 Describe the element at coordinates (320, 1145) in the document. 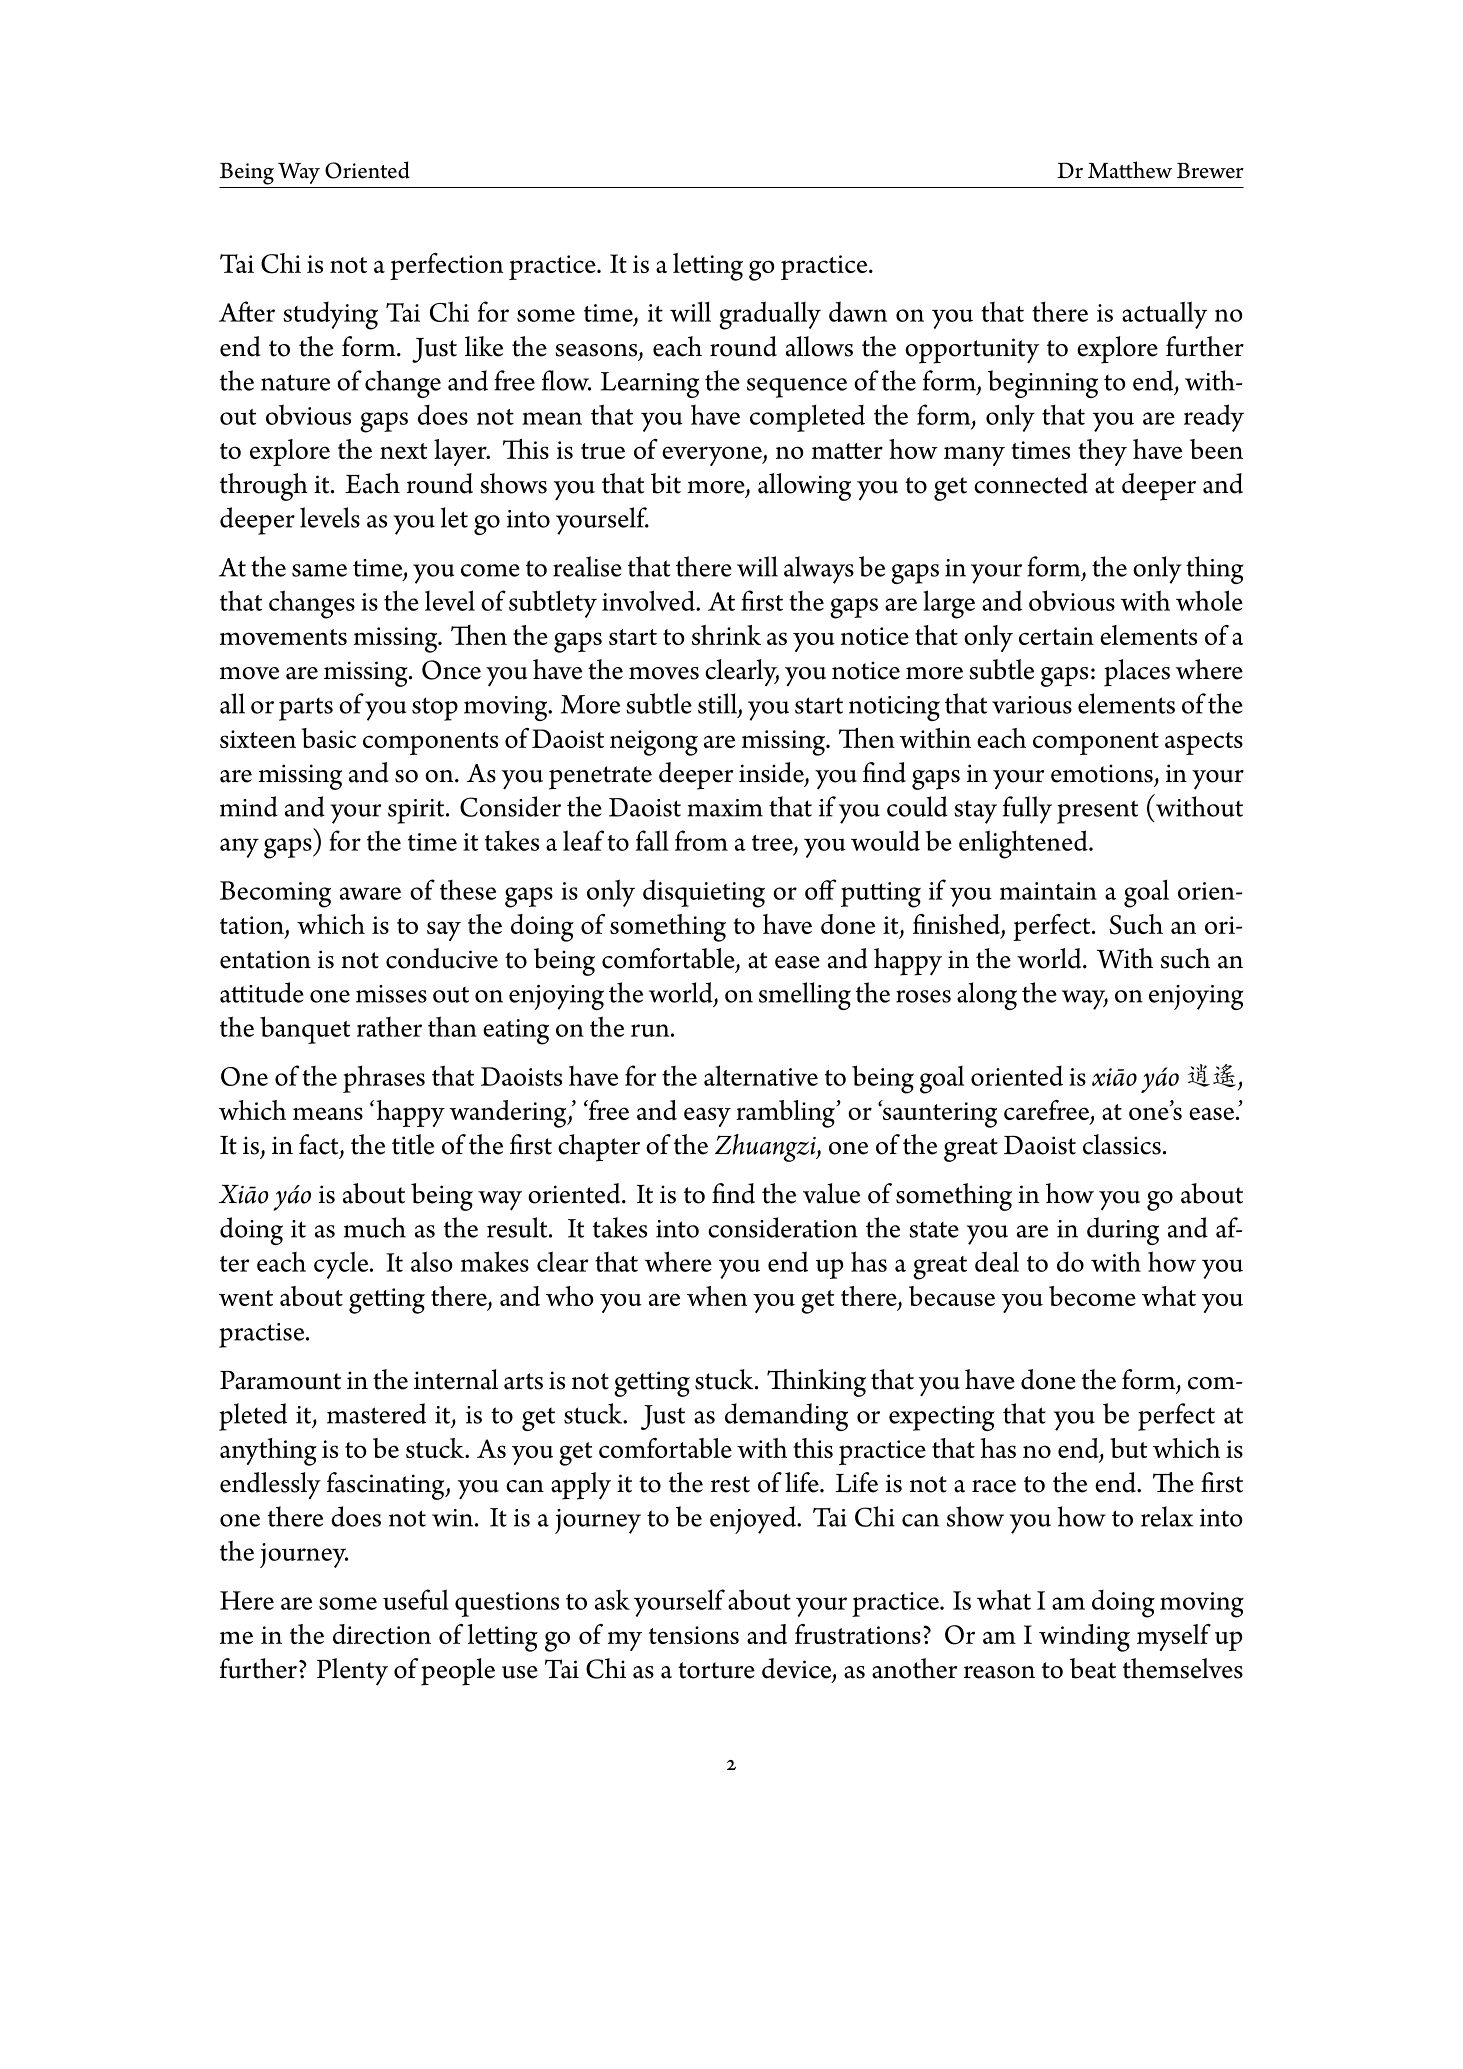

I see `fact` at that location.
